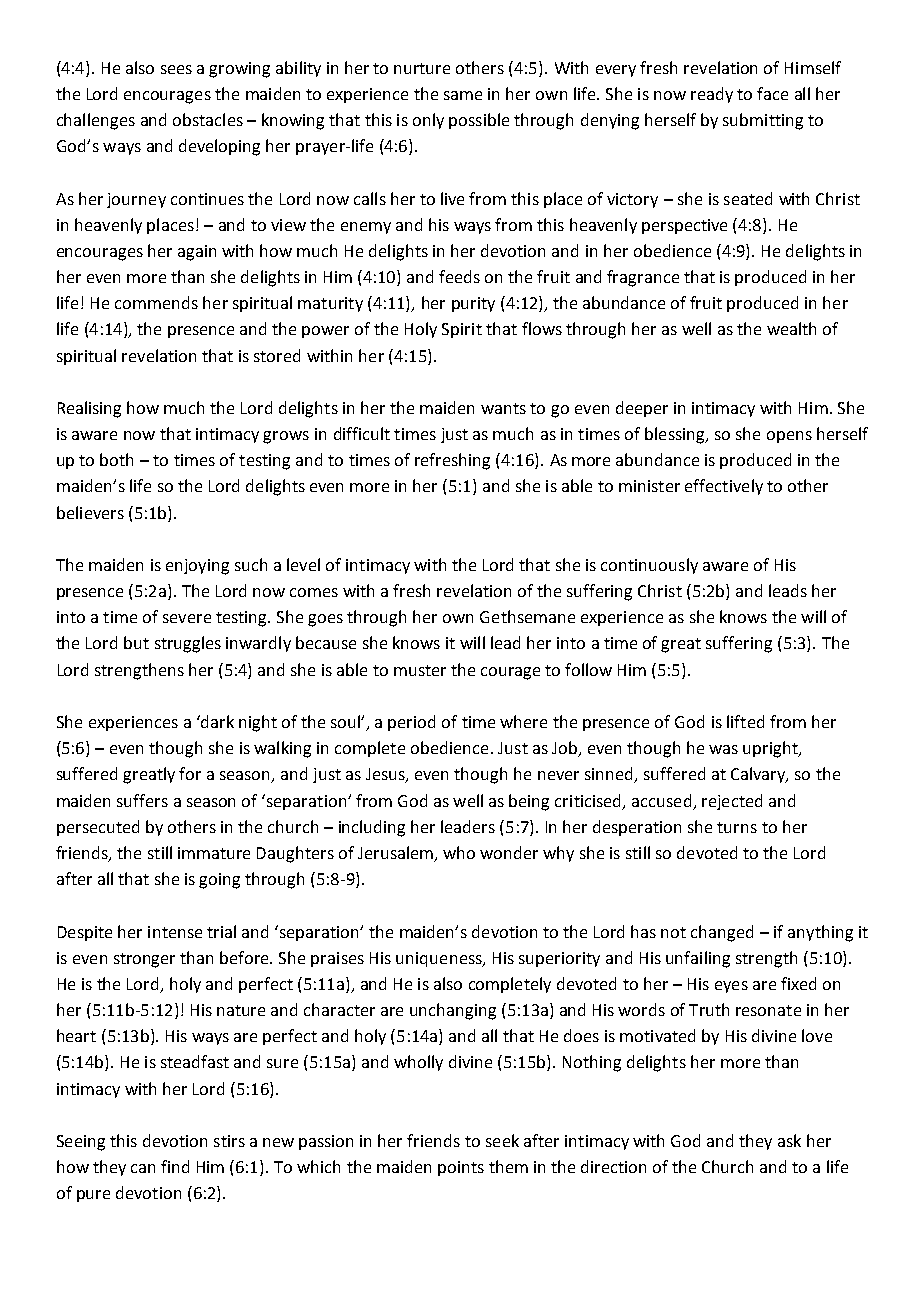  I want to click on find, so click(175, 1166).
